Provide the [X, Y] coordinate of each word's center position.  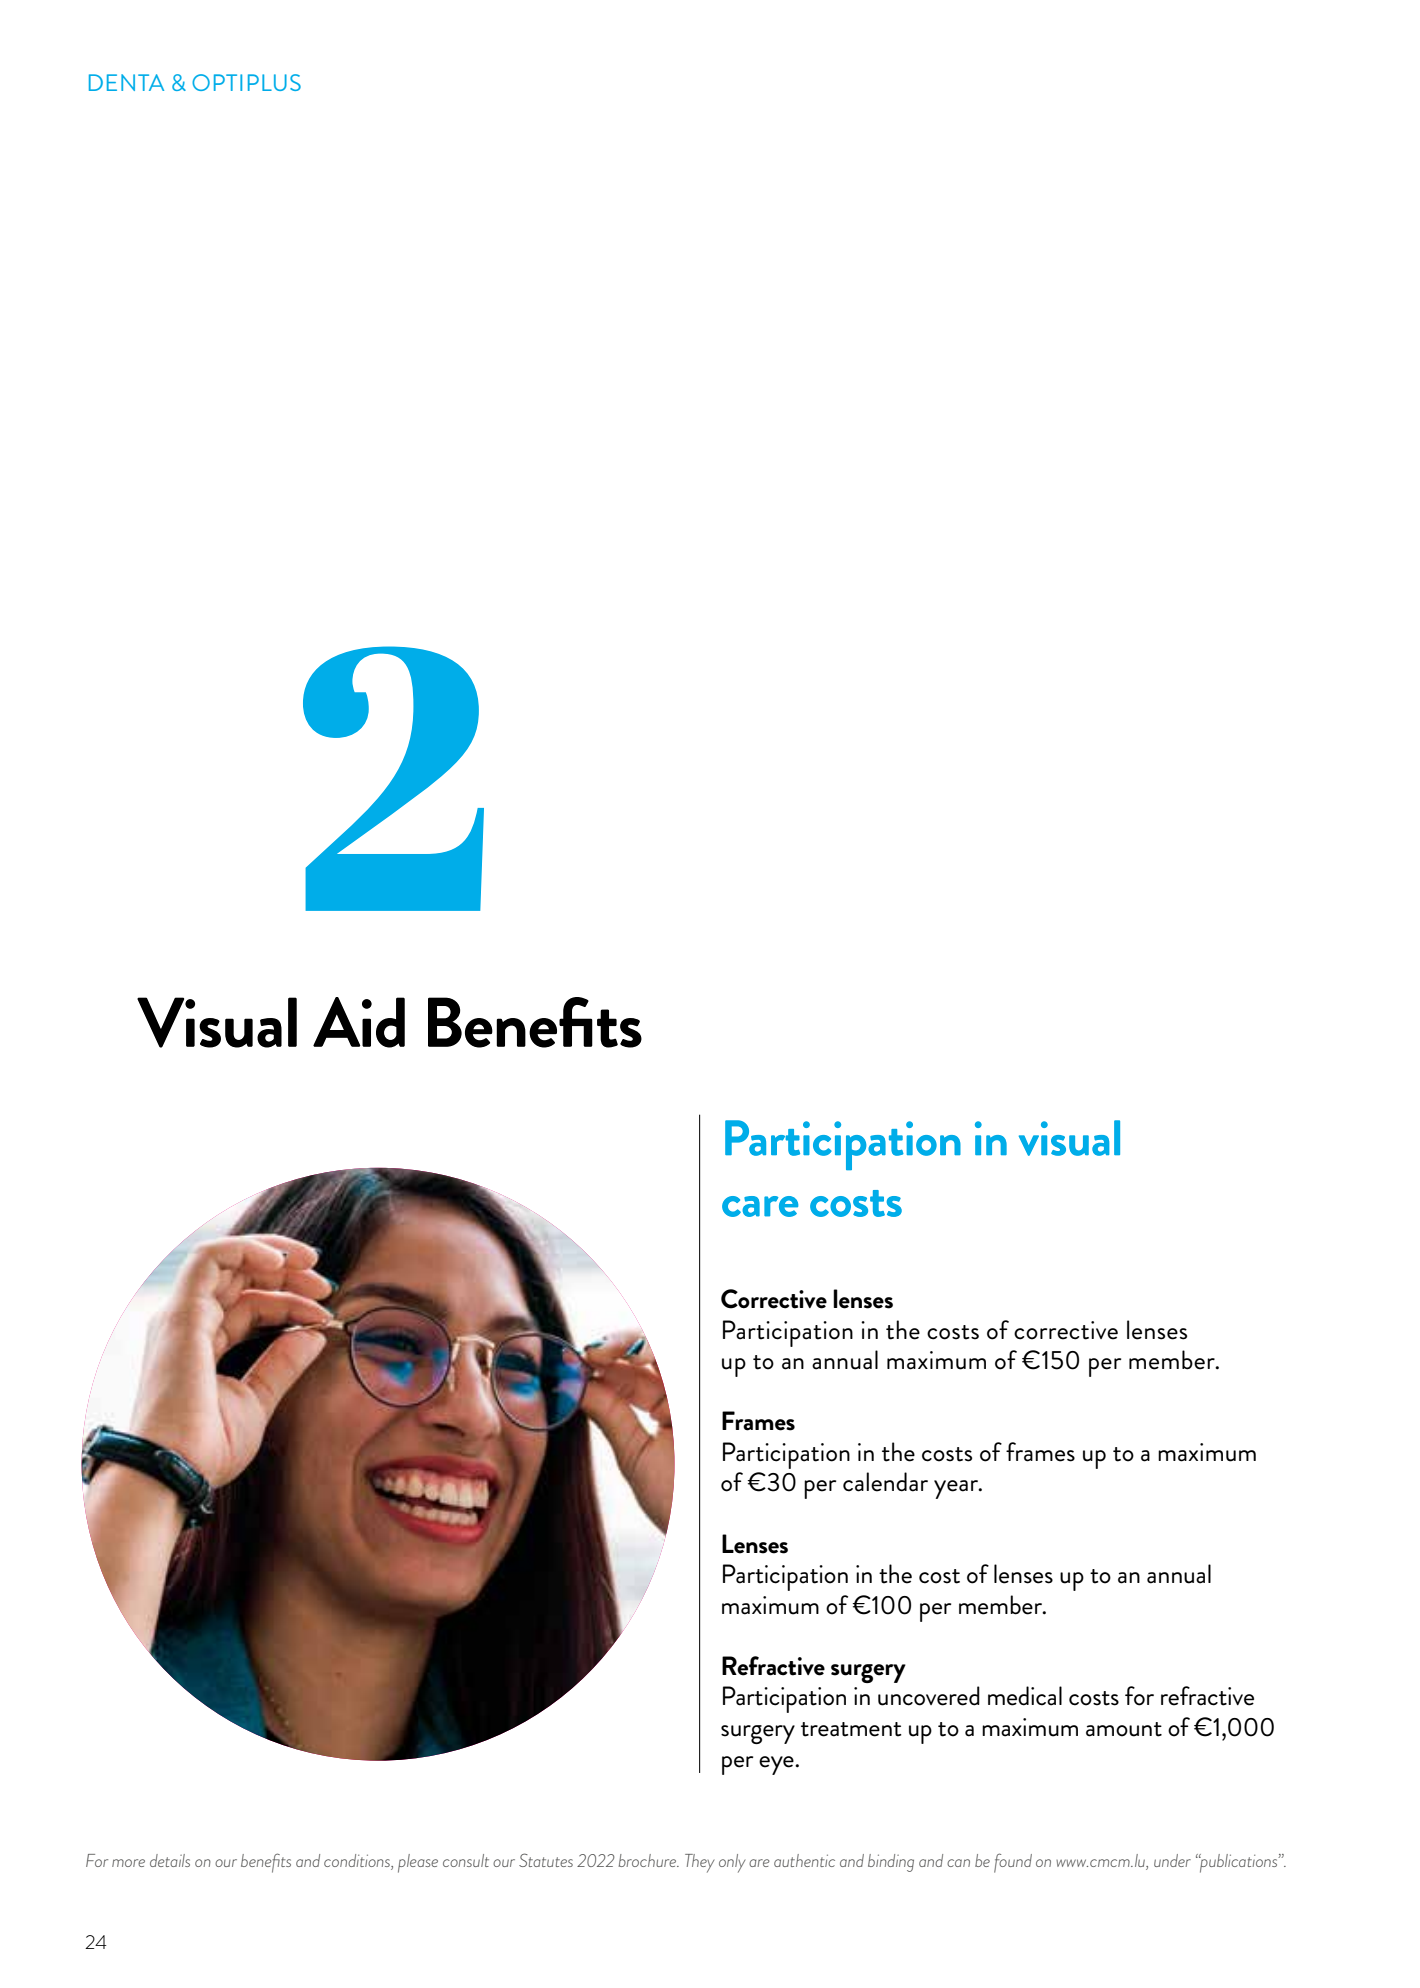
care [760, 1206]
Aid [359, 1022]
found [1013, 1863]
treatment [851, 1729]
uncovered [929, 1696]
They [699, 1863]
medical [1025, 1696]
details [170, 1860]
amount [1124, 1729]
